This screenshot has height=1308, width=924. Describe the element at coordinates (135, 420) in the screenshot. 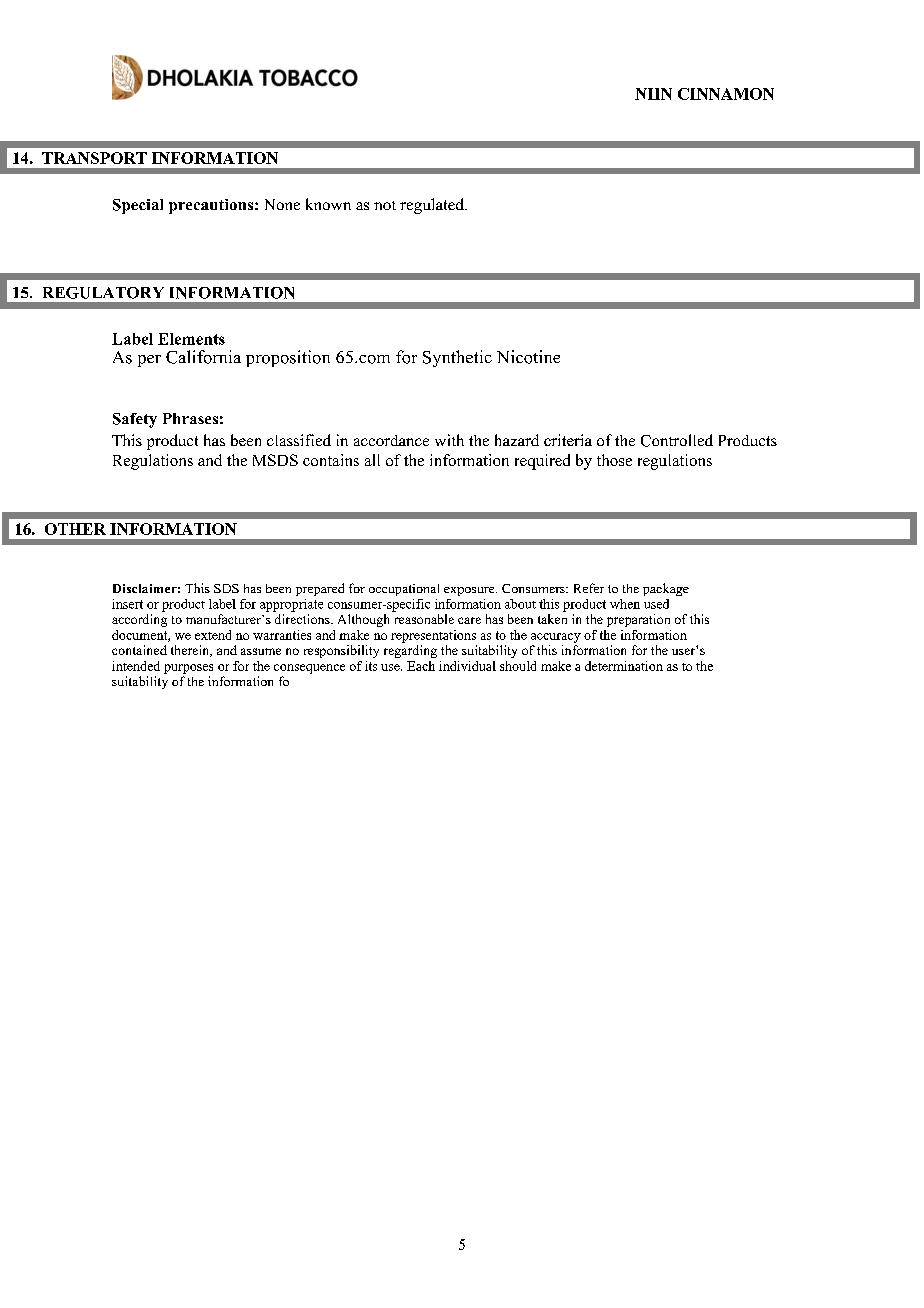

I see `Safety` at that location.
